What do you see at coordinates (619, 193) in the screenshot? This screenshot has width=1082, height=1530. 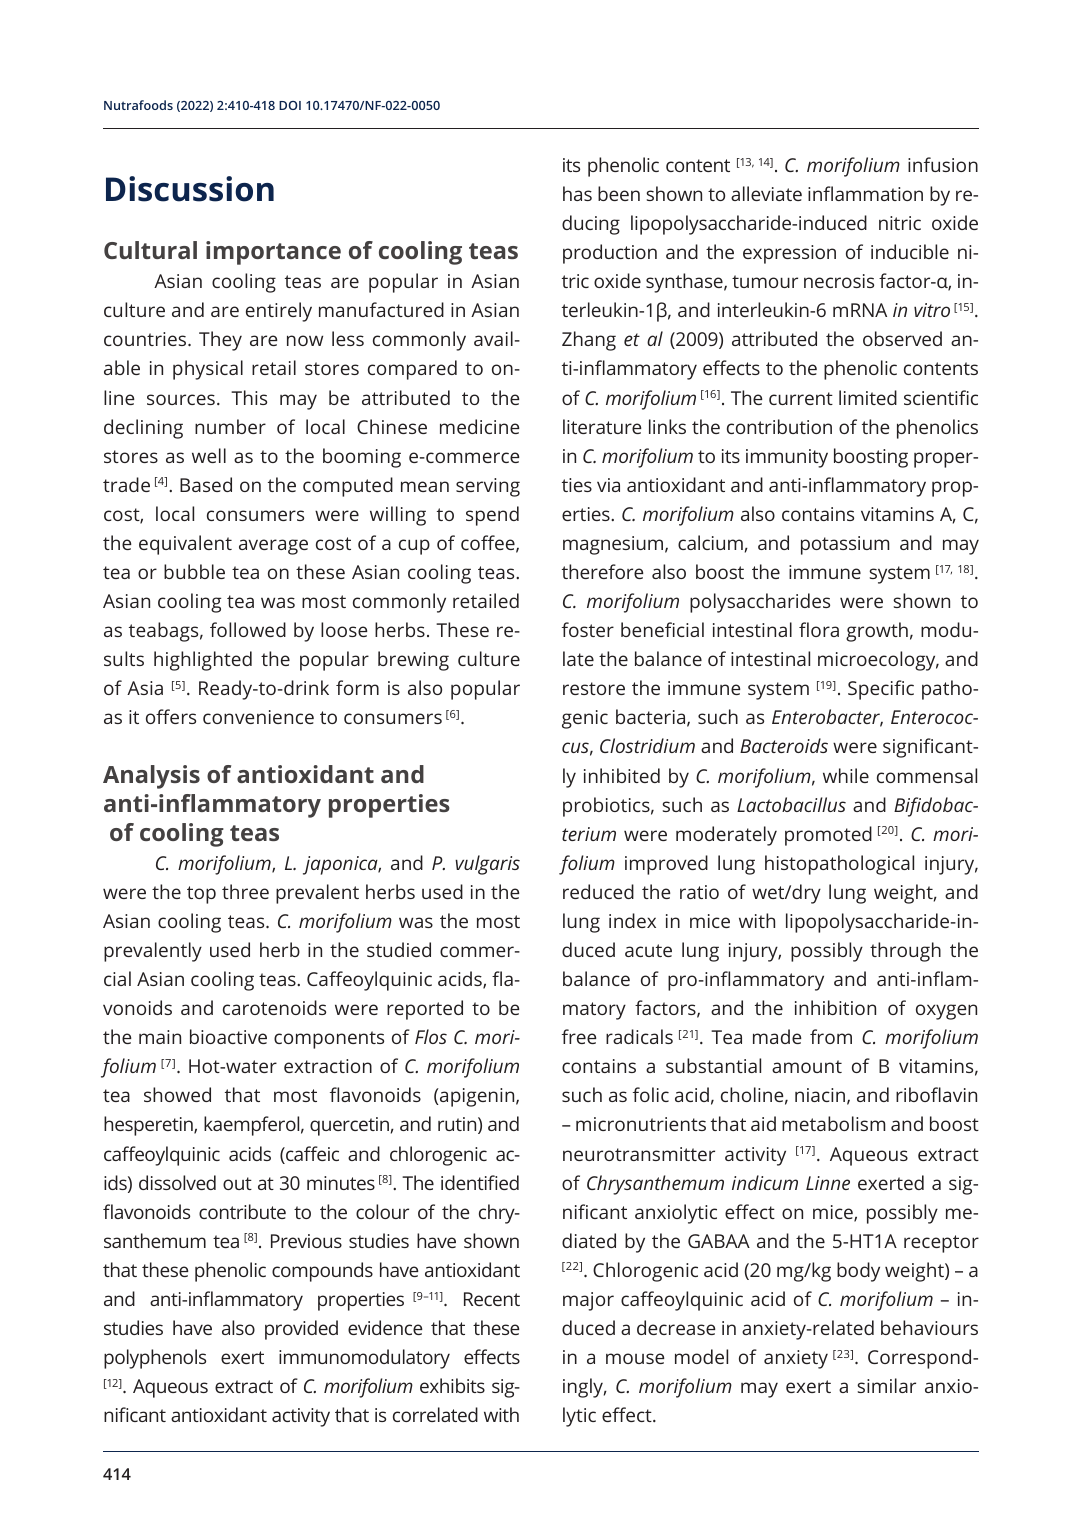 I see `been` at bounding box center [619, 193].
